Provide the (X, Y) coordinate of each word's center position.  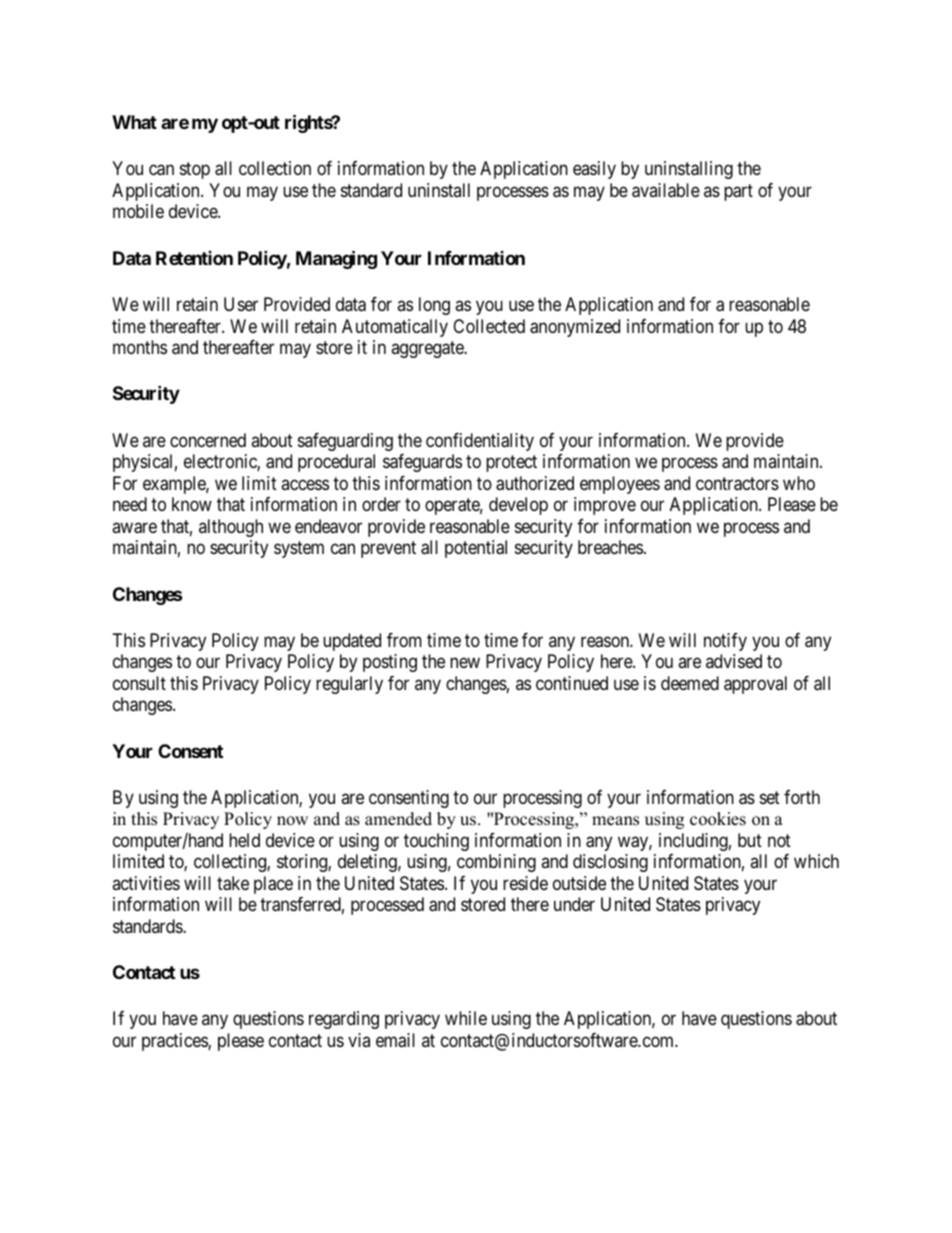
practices (175, 1042)
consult (139, 683)
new (465, 663)
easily (594, 170)
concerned (208, 440)
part (738, 192)
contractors (737, 484)
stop (195, 171)
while (466, 1018)
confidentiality (480, 442)
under (574, 904)
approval (755, 685)
